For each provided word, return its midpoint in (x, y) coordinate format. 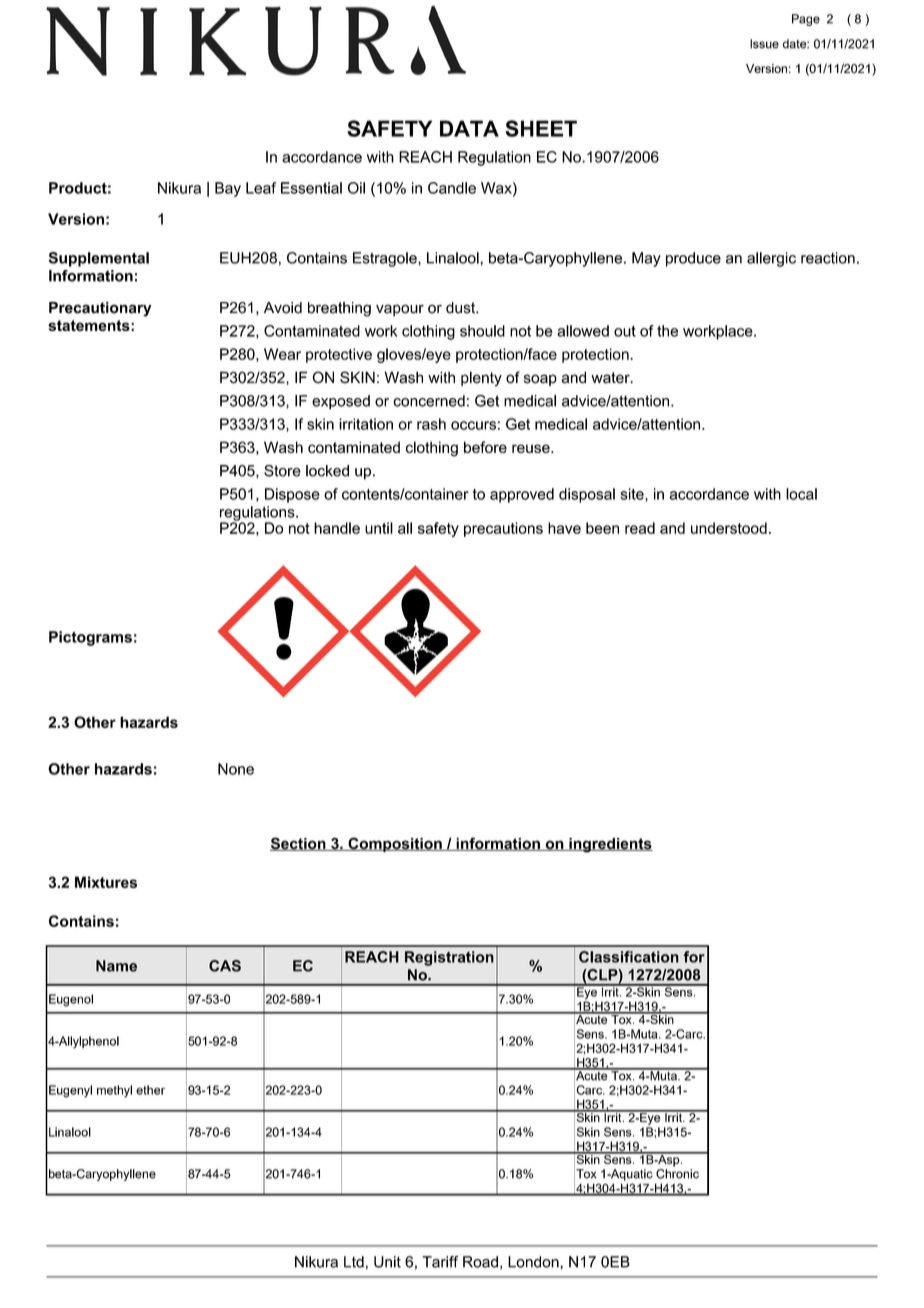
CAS (225, 966)
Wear (282, 354)
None (236, 769)
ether (150, 1090)
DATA (469, 128)
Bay (228, 189)
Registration (449, 958)
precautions (503, 529)
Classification (629, 957)
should (482, 331)
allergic (771, 259)
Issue (764, 44)
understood (729, 528)
